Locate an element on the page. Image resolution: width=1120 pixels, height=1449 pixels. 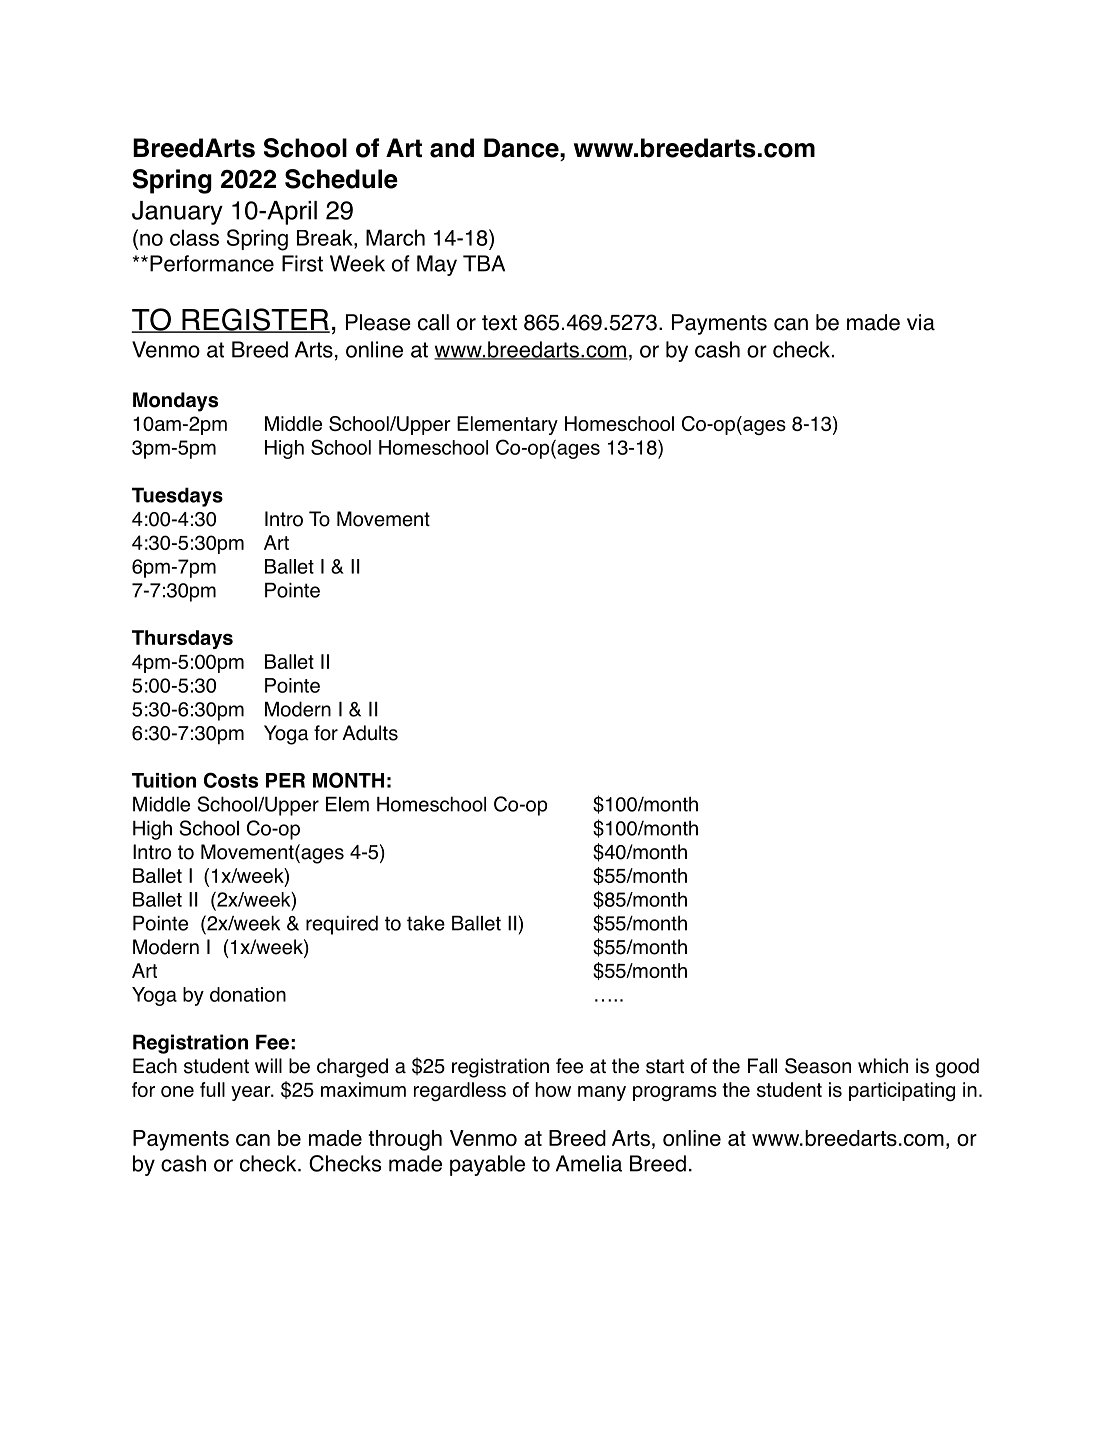
call is located at coordinates (433, 322).
